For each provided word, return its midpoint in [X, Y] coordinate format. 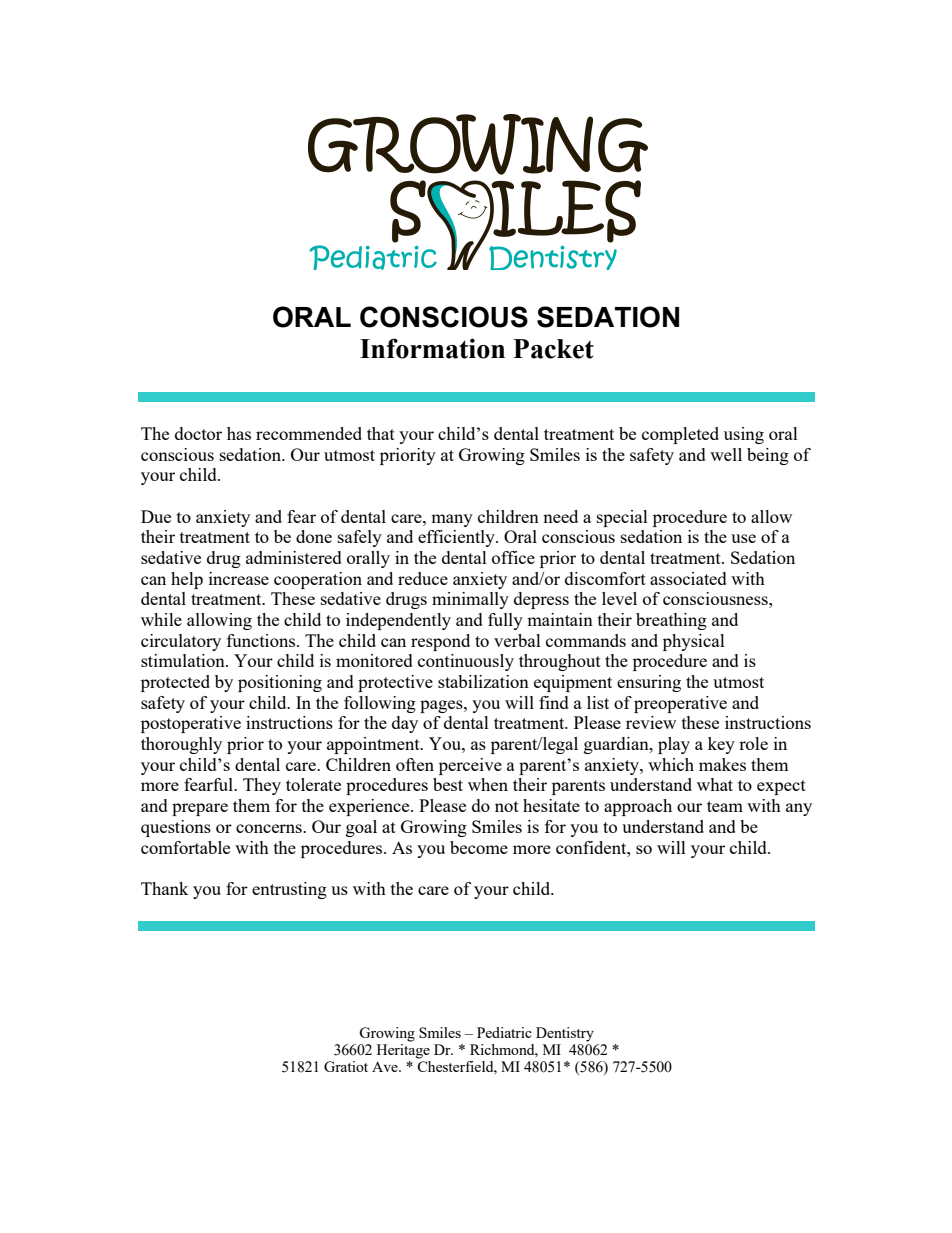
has [239, 433]
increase [239, 578]
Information [432, 348]
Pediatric [504, 1032]
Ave [386, 1066]
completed [680, 435]
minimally [470, 600]
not [507, 806]
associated [688, 578]
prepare [200, 809]
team [725, 806]
